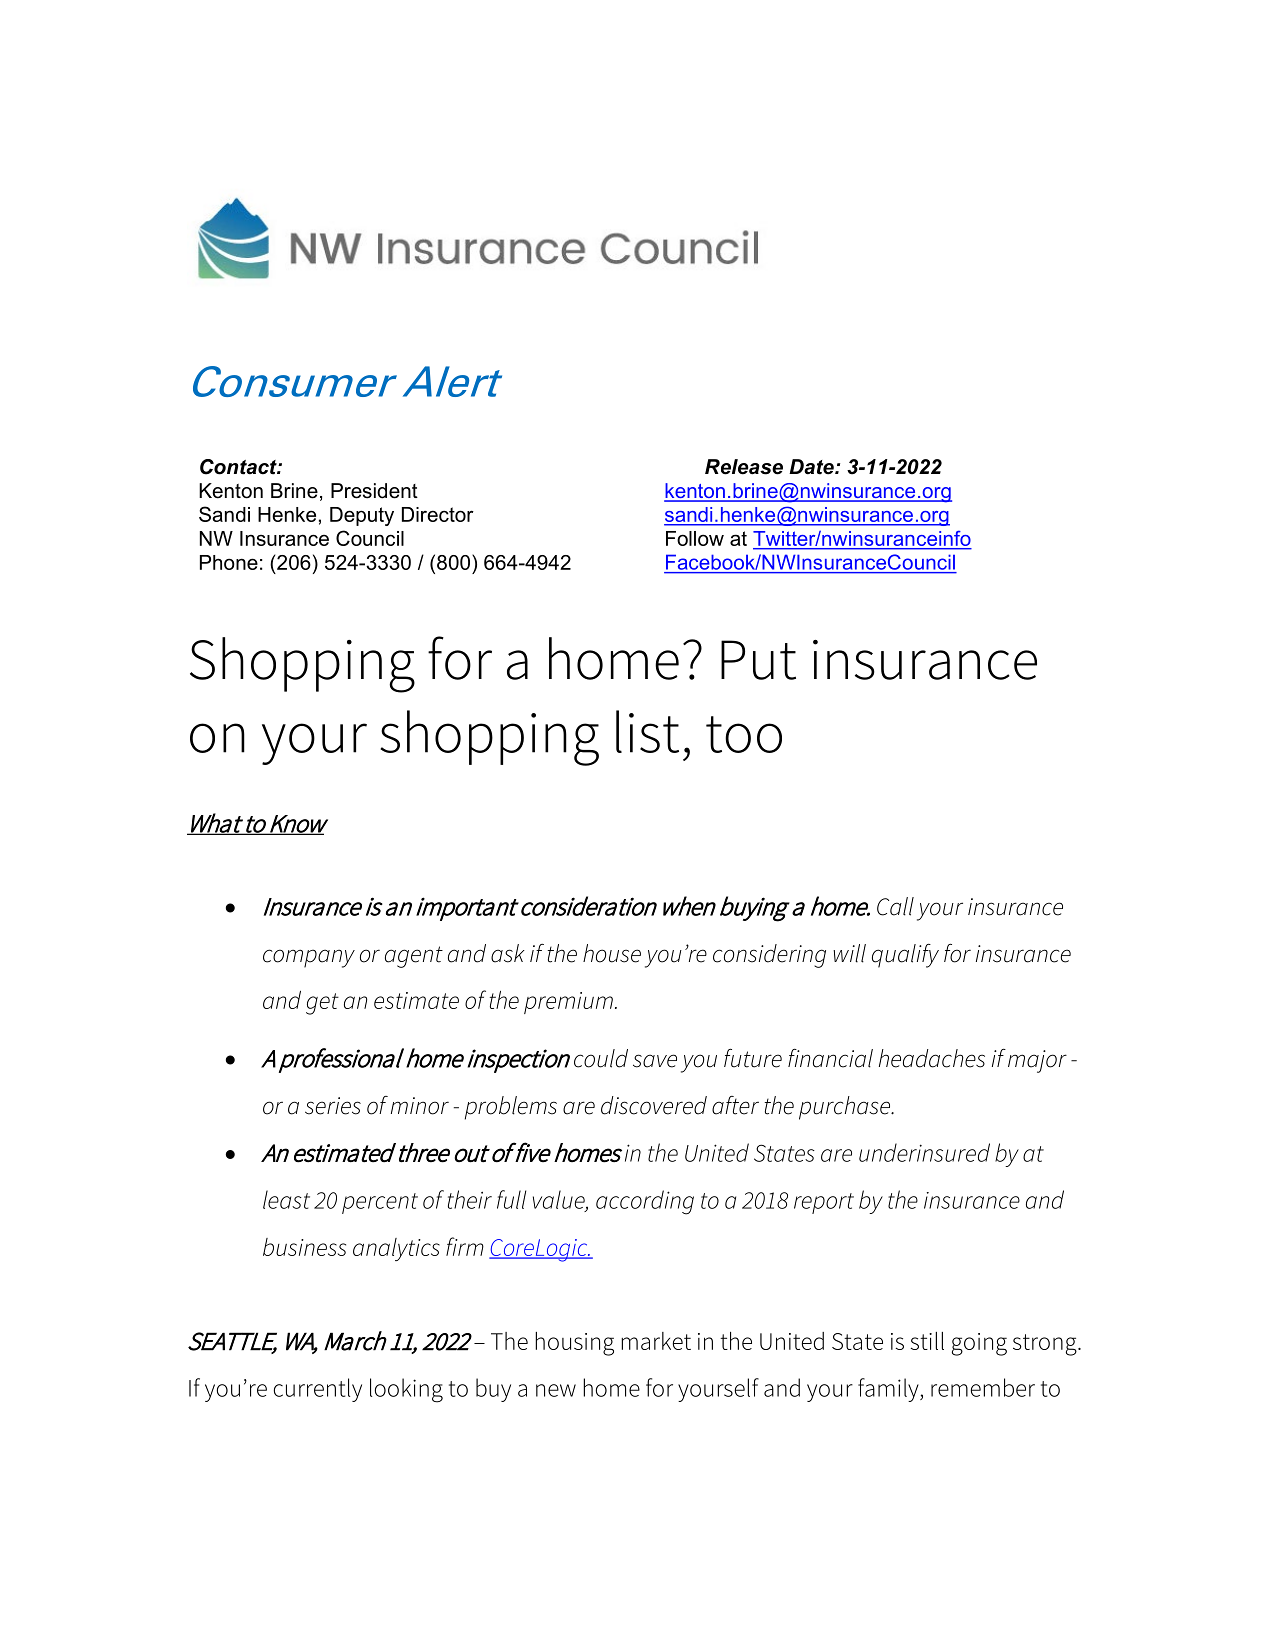  I want to click on underinsured, so click(924, 1152).
